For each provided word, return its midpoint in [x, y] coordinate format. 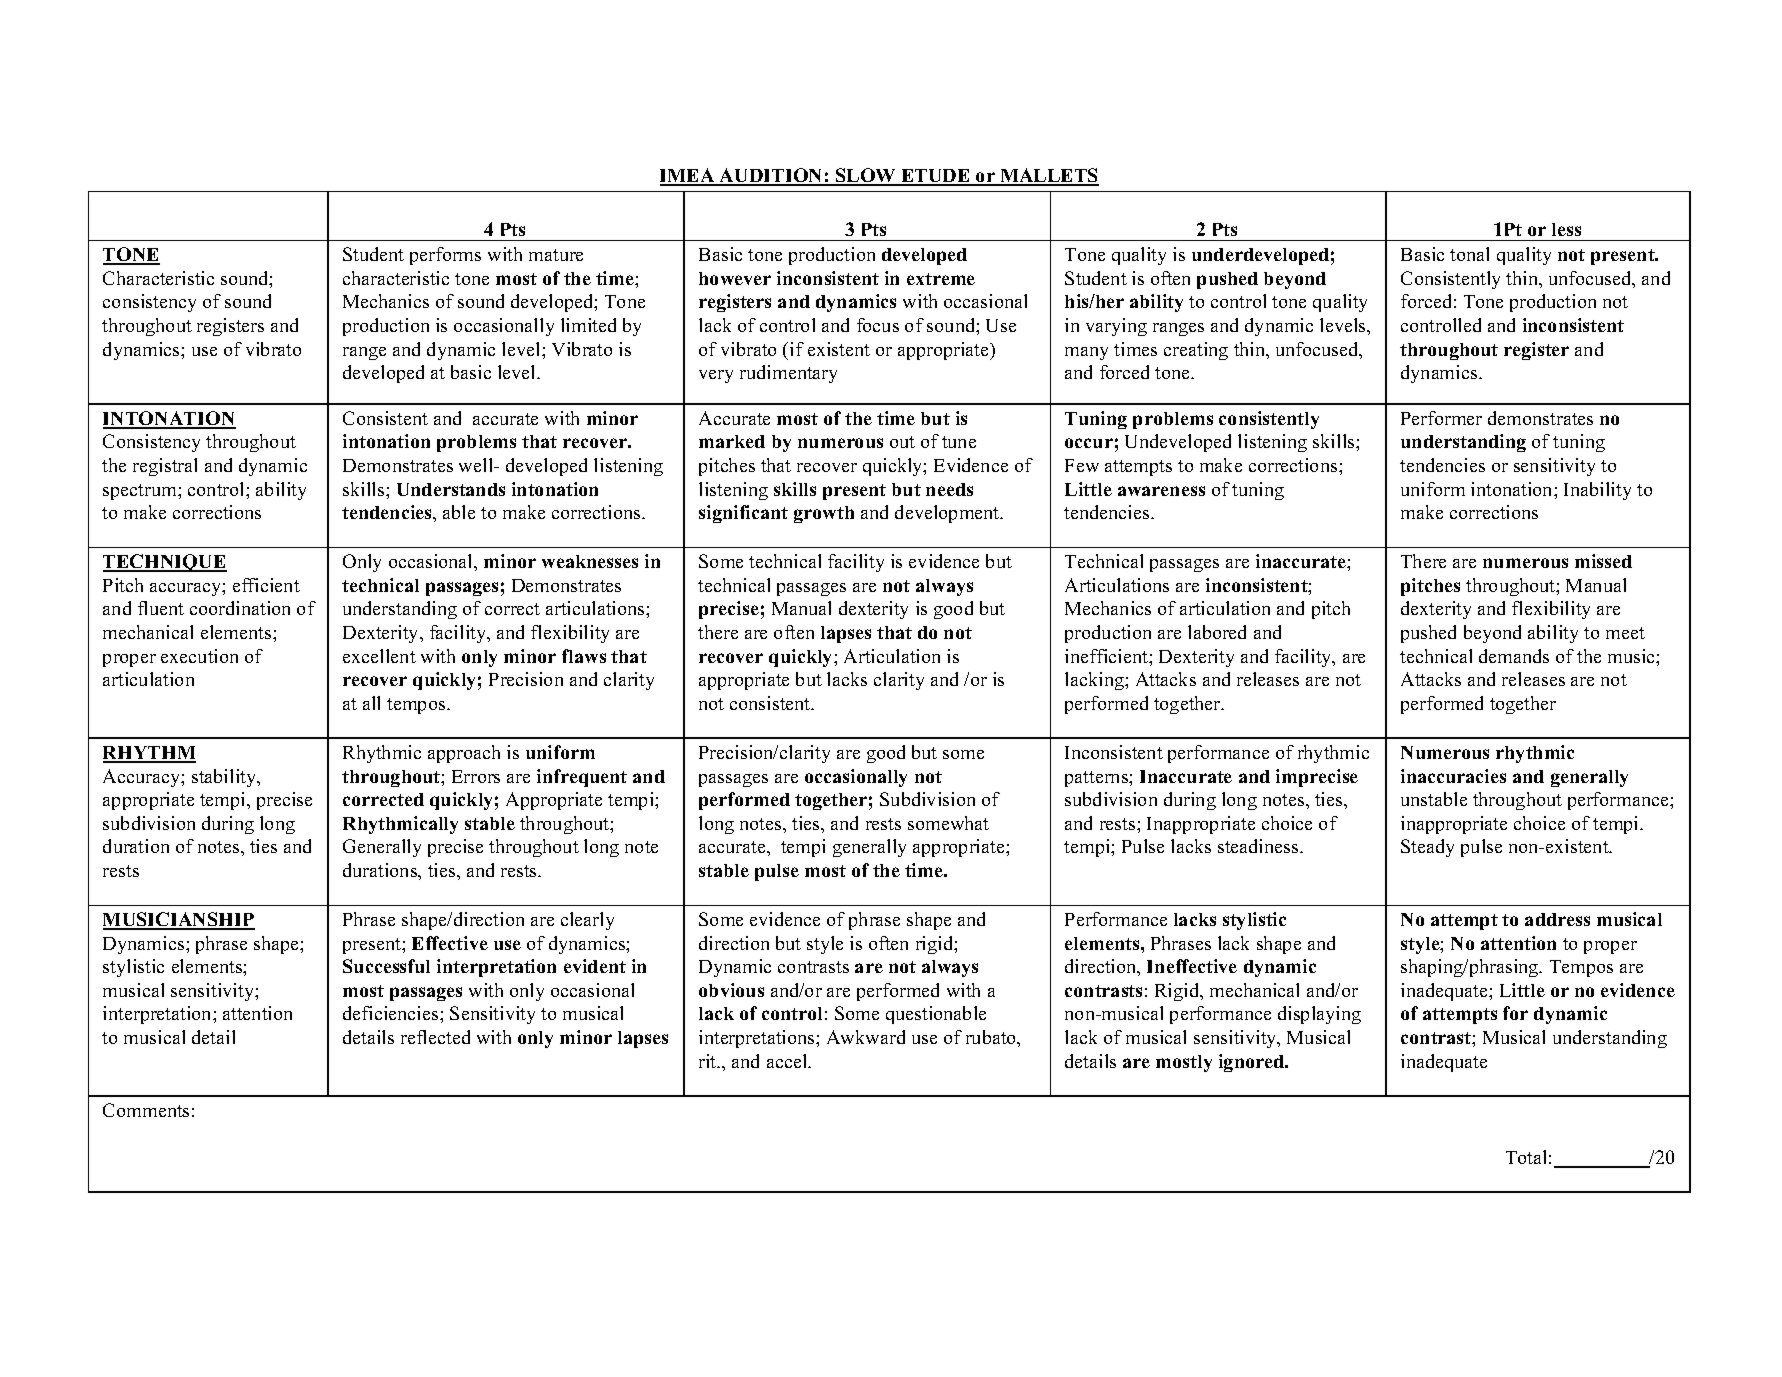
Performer [1441, 418]
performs [445, 256]
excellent [379, 656]
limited [588, 325]
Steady [1427, 848]
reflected [435, 1037]
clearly [587, 921]
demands [1514, 656]
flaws [584, 656]
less [1566, 229]
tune [959, 442]
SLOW [866, 176]
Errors [476, 776]
